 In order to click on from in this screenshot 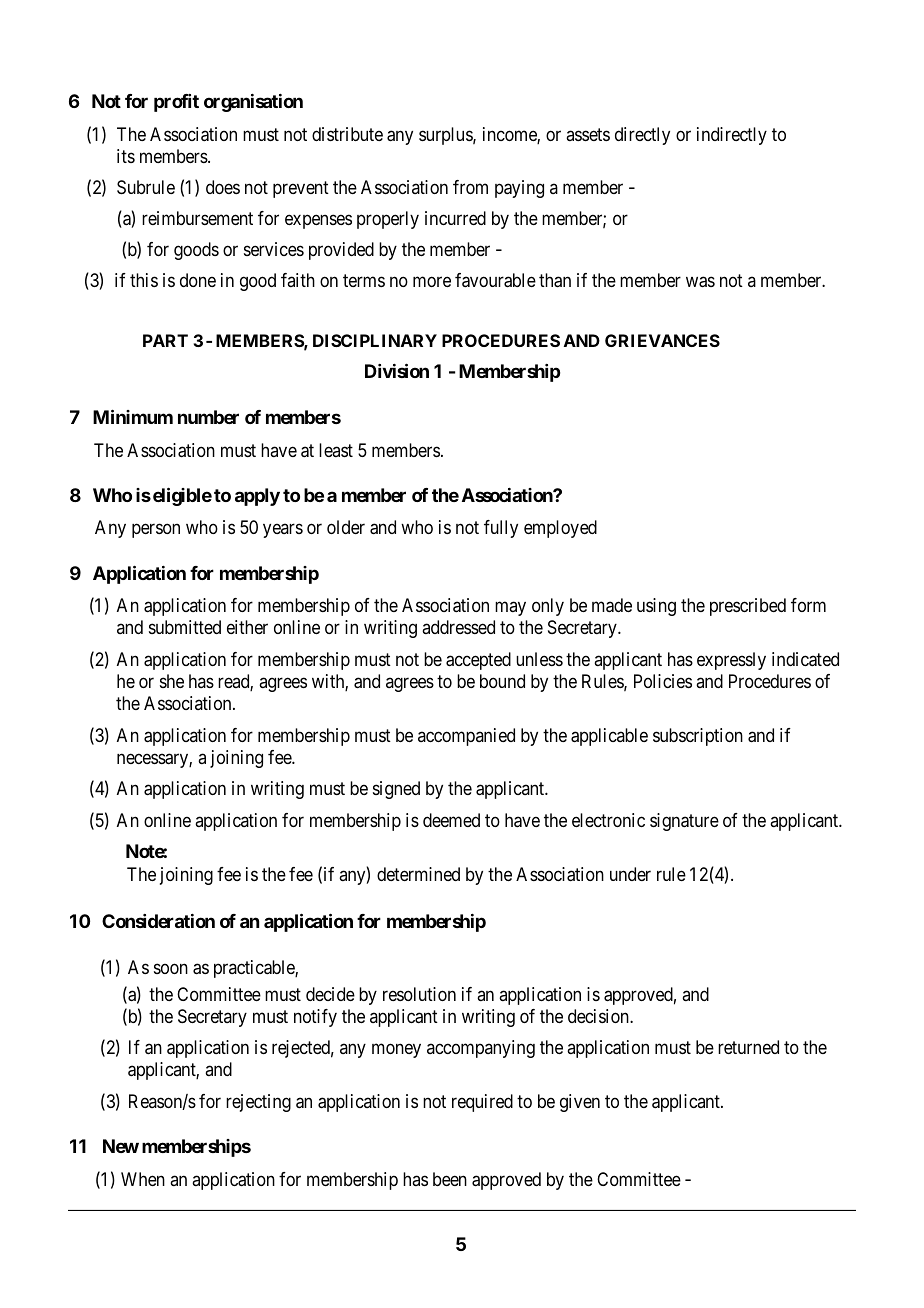, I will do `click(470, 187)`.
